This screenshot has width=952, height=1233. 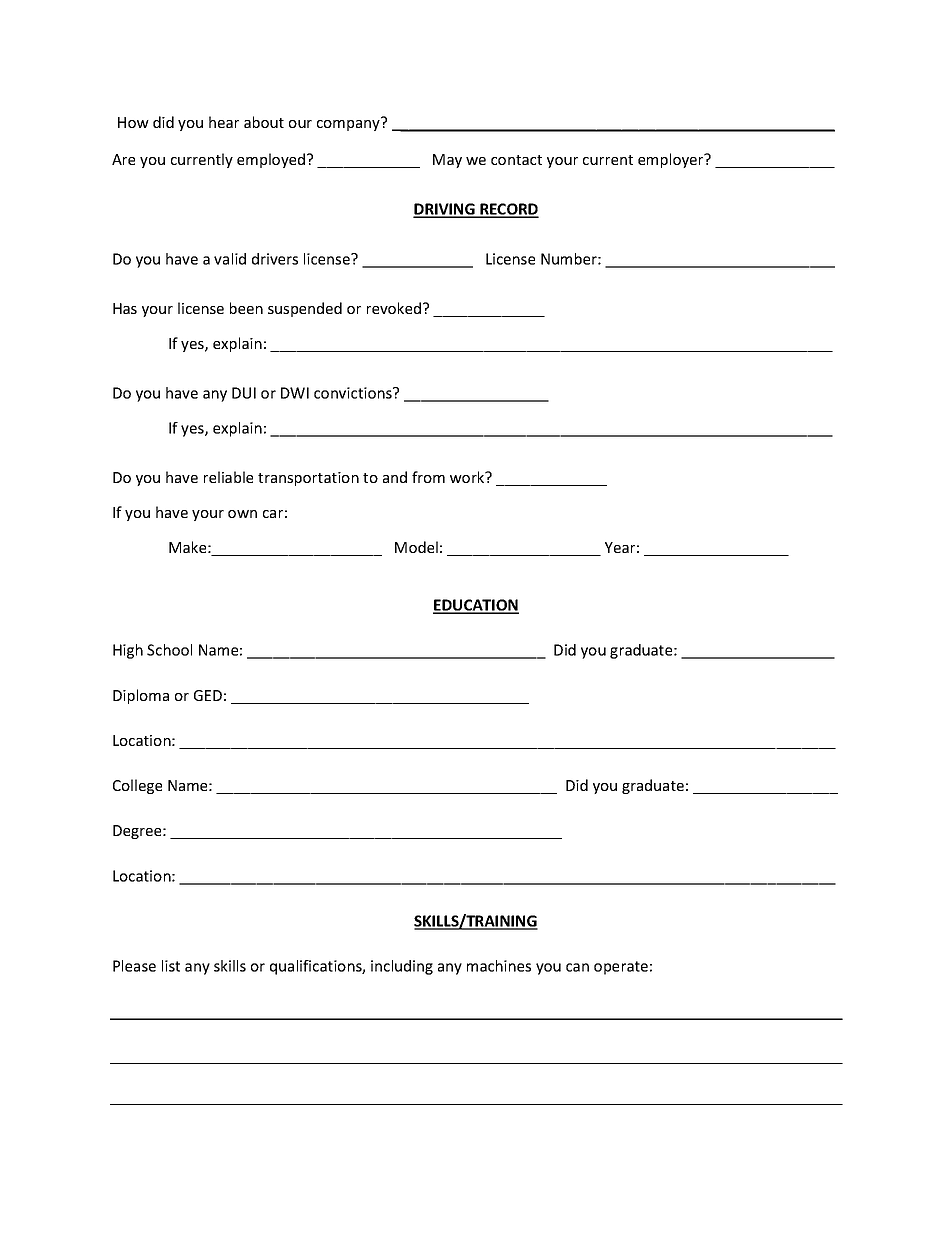 What do you see at coordinates (171, 966) in the screenshot?
I see `list` at bounding box center [171, 966].
